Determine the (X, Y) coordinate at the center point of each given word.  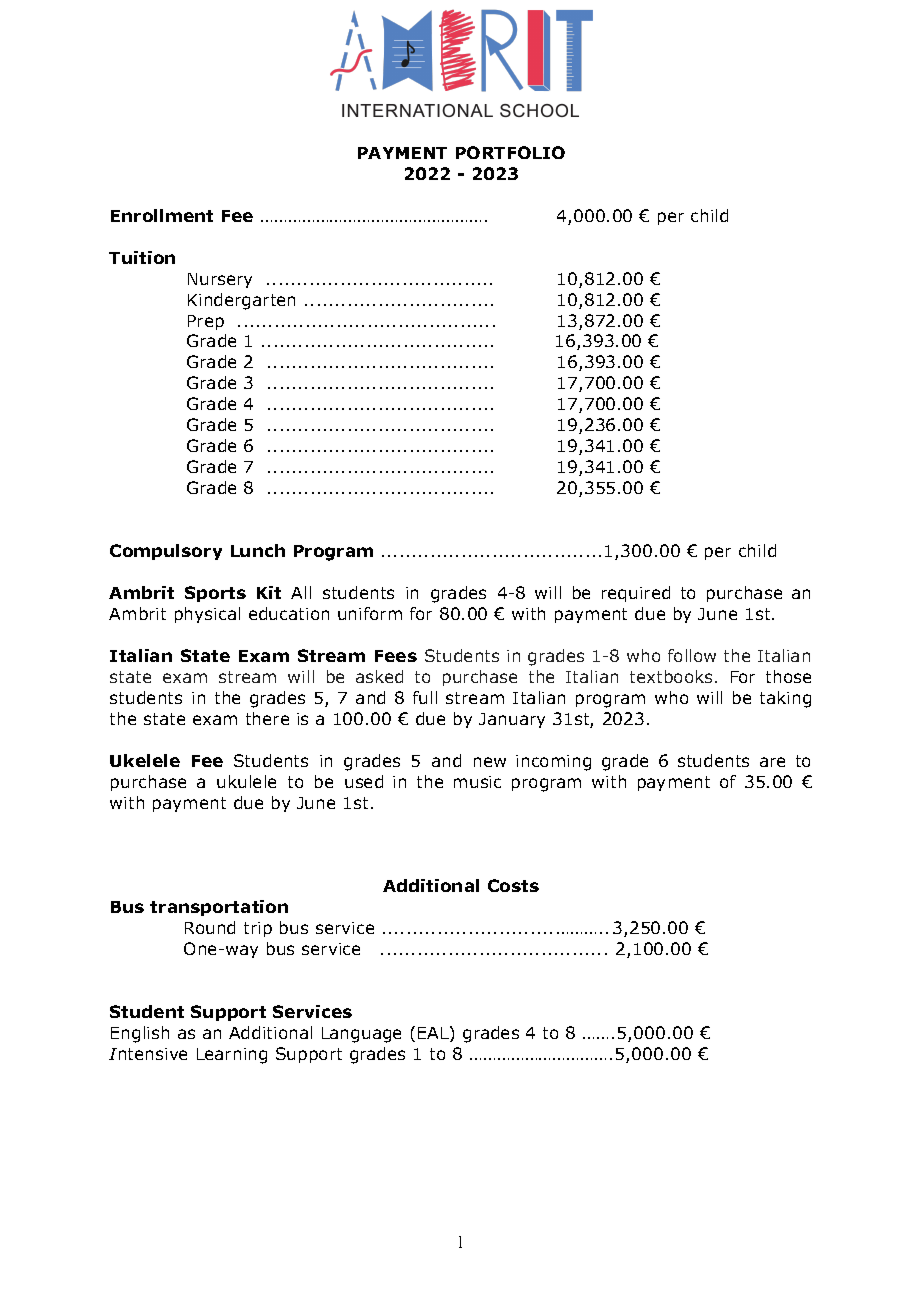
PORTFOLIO (510, 152)
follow (692, 655)
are (772, 762)
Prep (206, 322)
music (477, 782)
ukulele (246, 781)
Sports (215, 594)
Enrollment (162, 215)
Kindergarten (241, 301)
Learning (232, 1056)
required (636, 594)
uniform (370, 613)
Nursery (220, 280)
